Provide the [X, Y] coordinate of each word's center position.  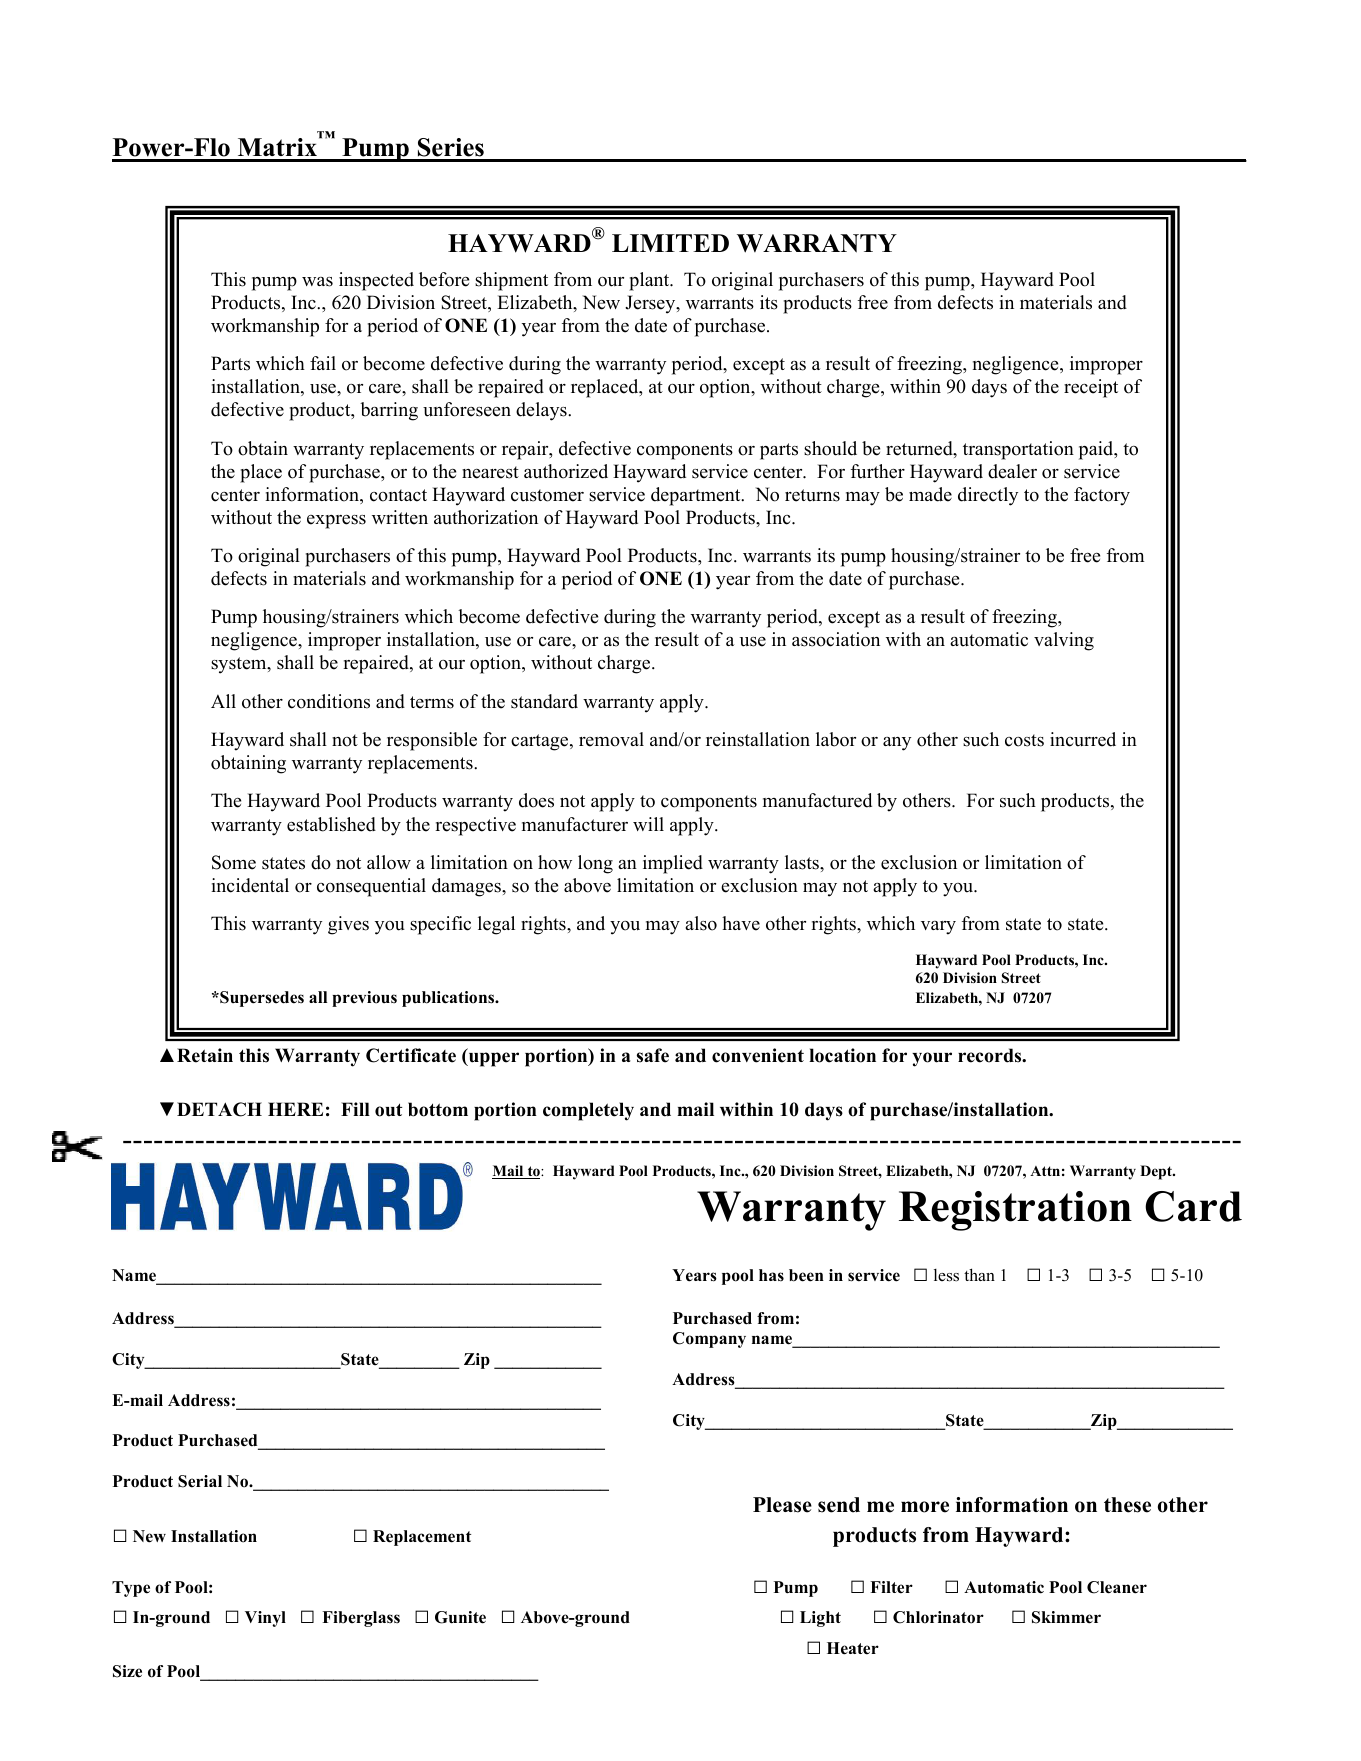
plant [650, 281]
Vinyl [265, 1619]
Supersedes [261, 999]
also [701, 923]
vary [938, 928]
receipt [1091, 388]
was [317, 282]
